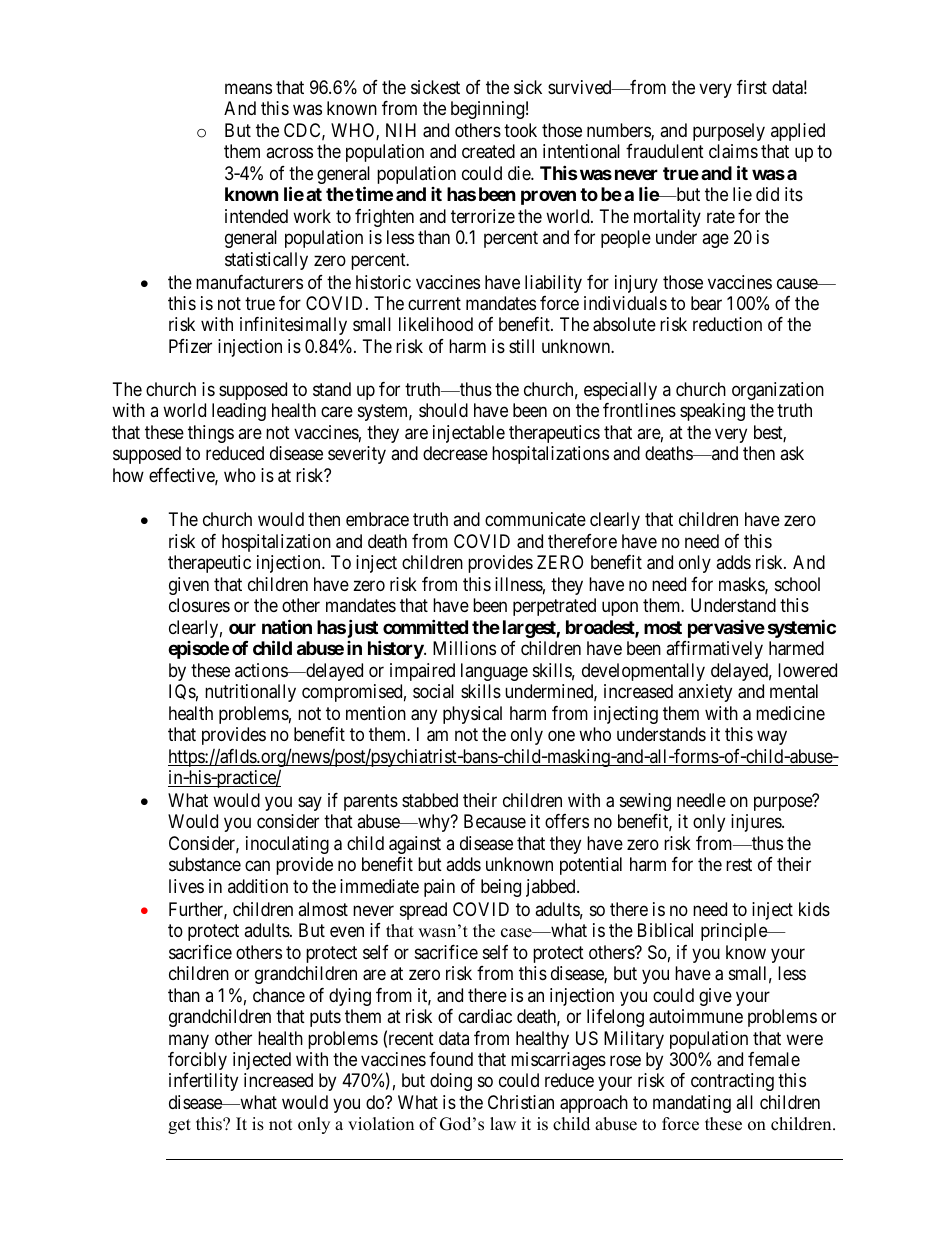 The width and height of the image is (952, 1233). What do you see at coordinates (248, 89) in the image?
I see `means` at bounding box center [248, 89].
